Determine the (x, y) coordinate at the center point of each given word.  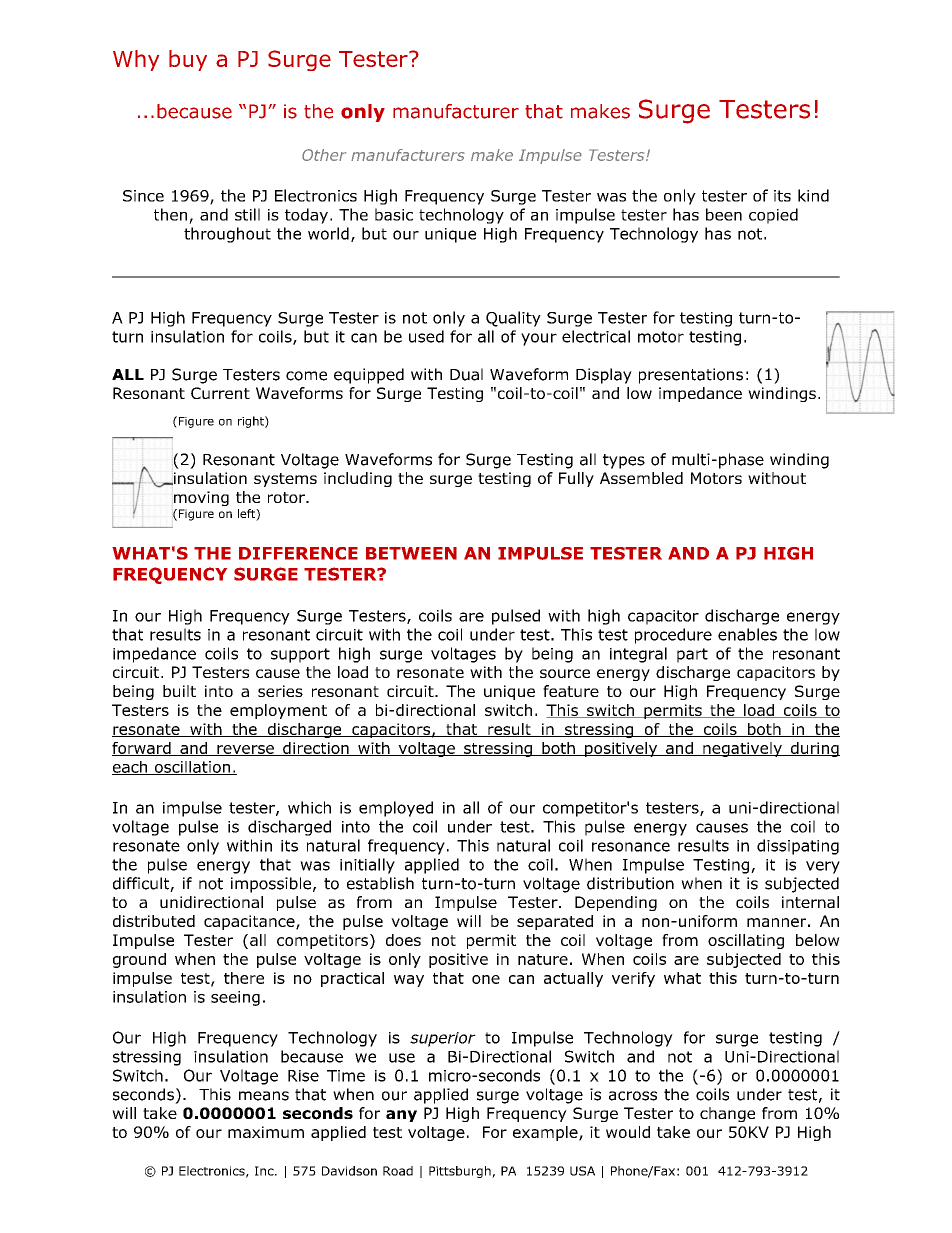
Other (324, 155)
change (727, 1114)
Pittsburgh (461, 1172)
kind (813, 195)
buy (188, 60)
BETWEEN (411, 553)
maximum (266, 1132)
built (179, 691)
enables (747, 634)
